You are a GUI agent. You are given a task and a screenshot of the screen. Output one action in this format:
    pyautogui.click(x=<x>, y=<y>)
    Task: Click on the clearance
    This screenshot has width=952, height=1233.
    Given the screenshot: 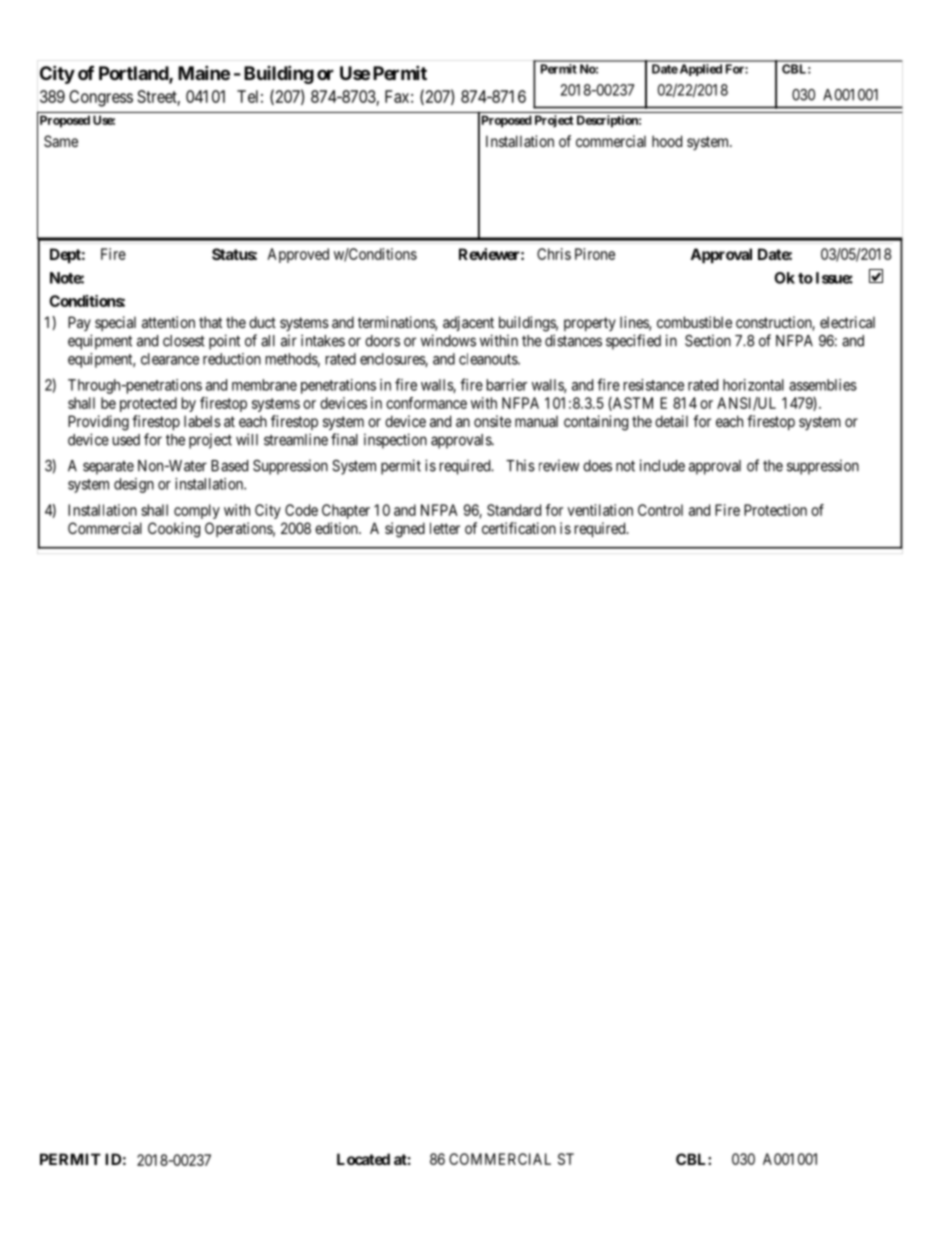 What is the action you would take?
    pyautogui.click(x=170, y=359)
